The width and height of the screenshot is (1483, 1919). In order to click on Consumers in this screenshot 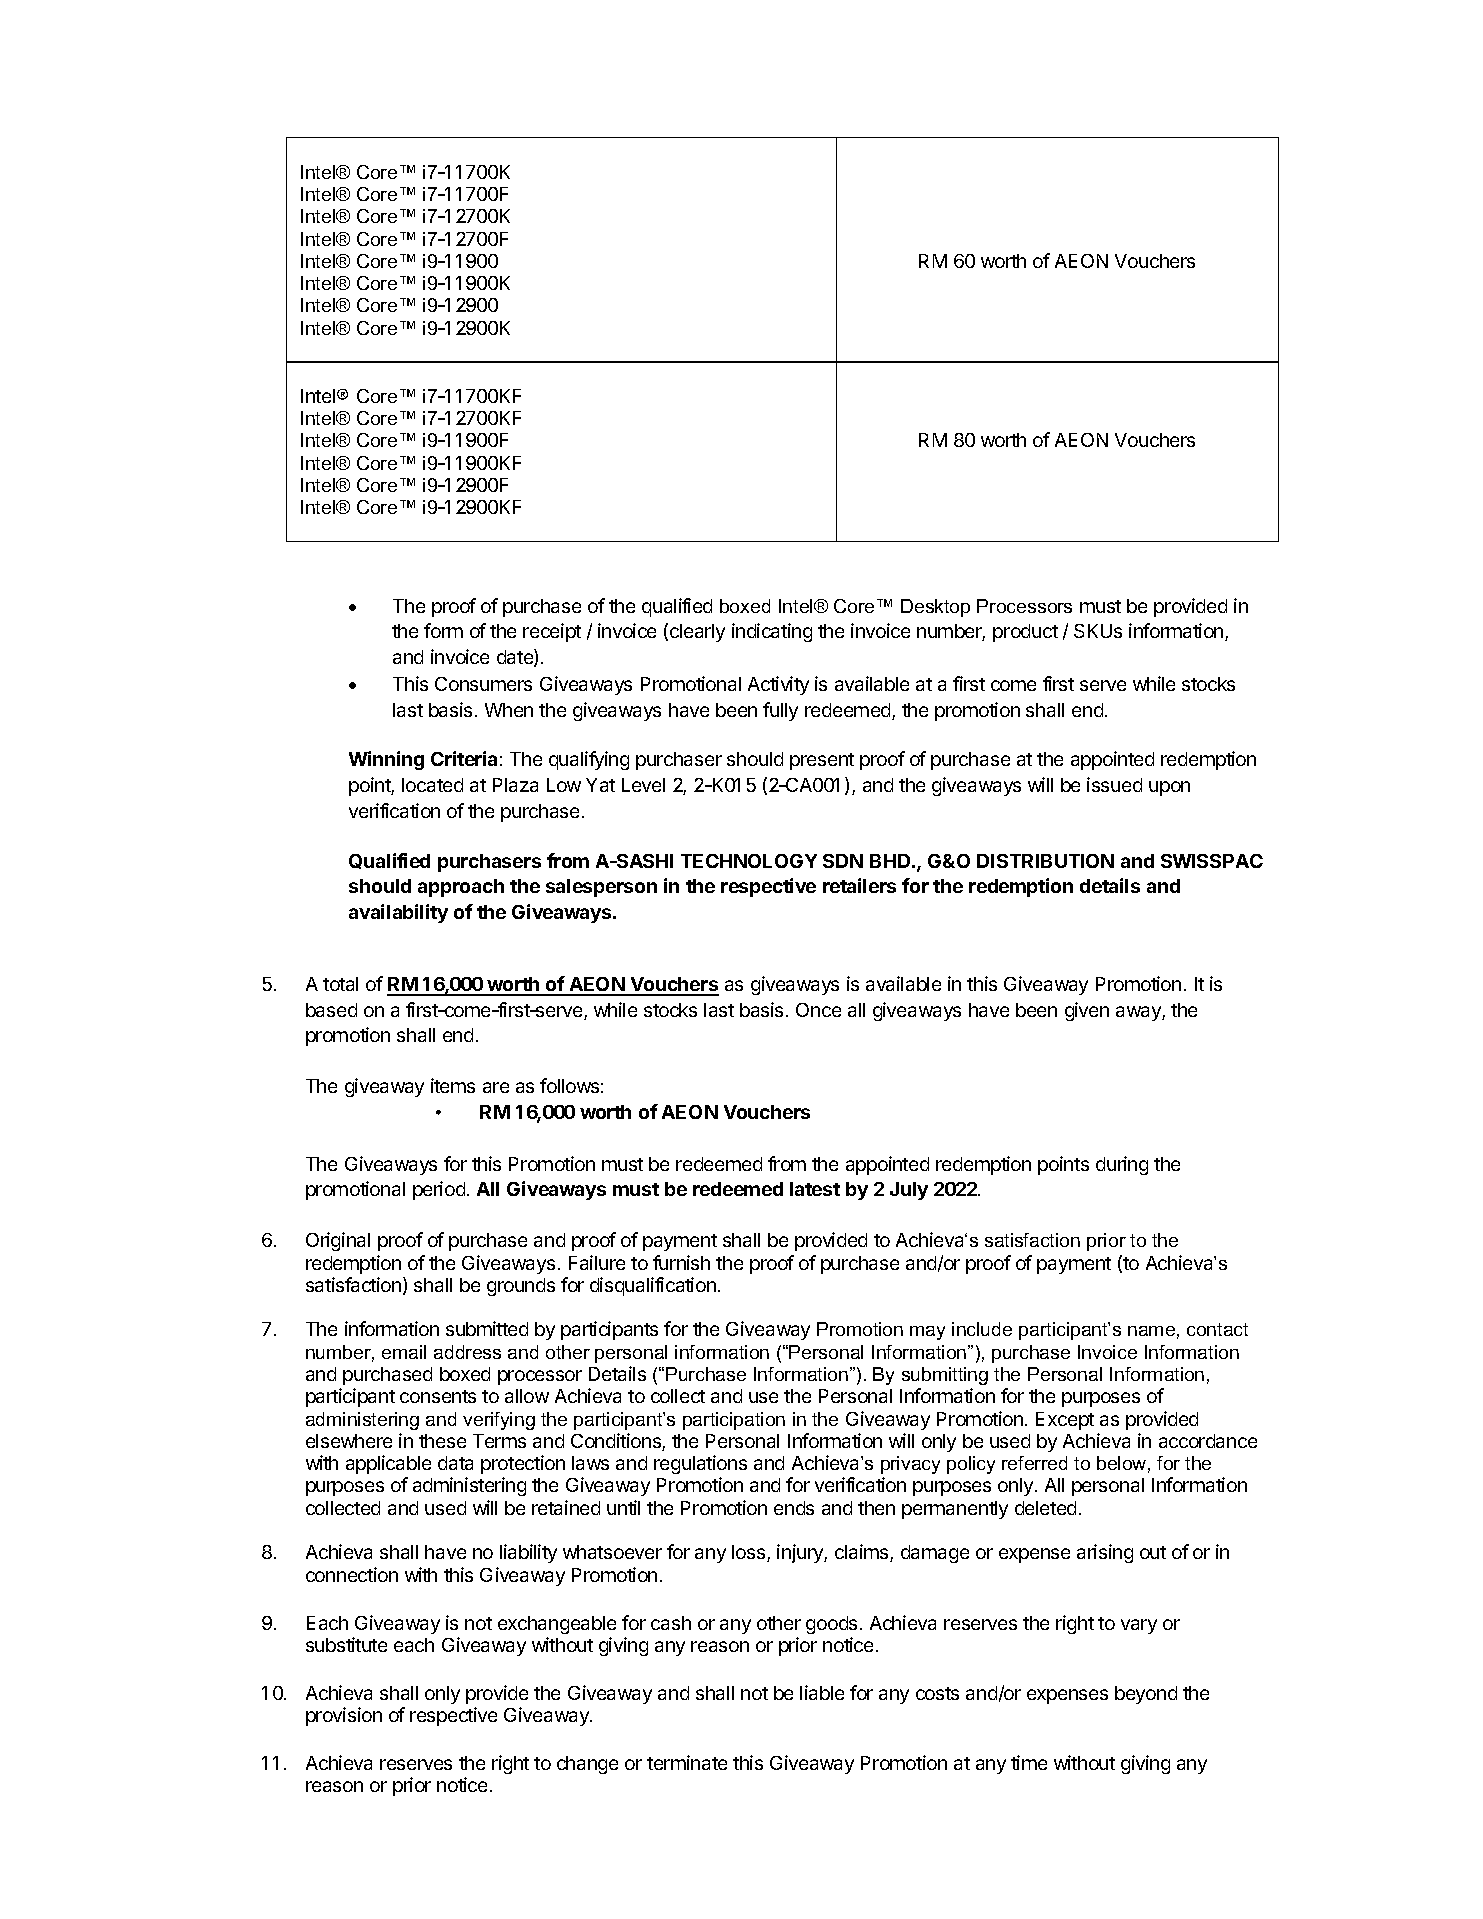, I will do `click(483, 684)`.
